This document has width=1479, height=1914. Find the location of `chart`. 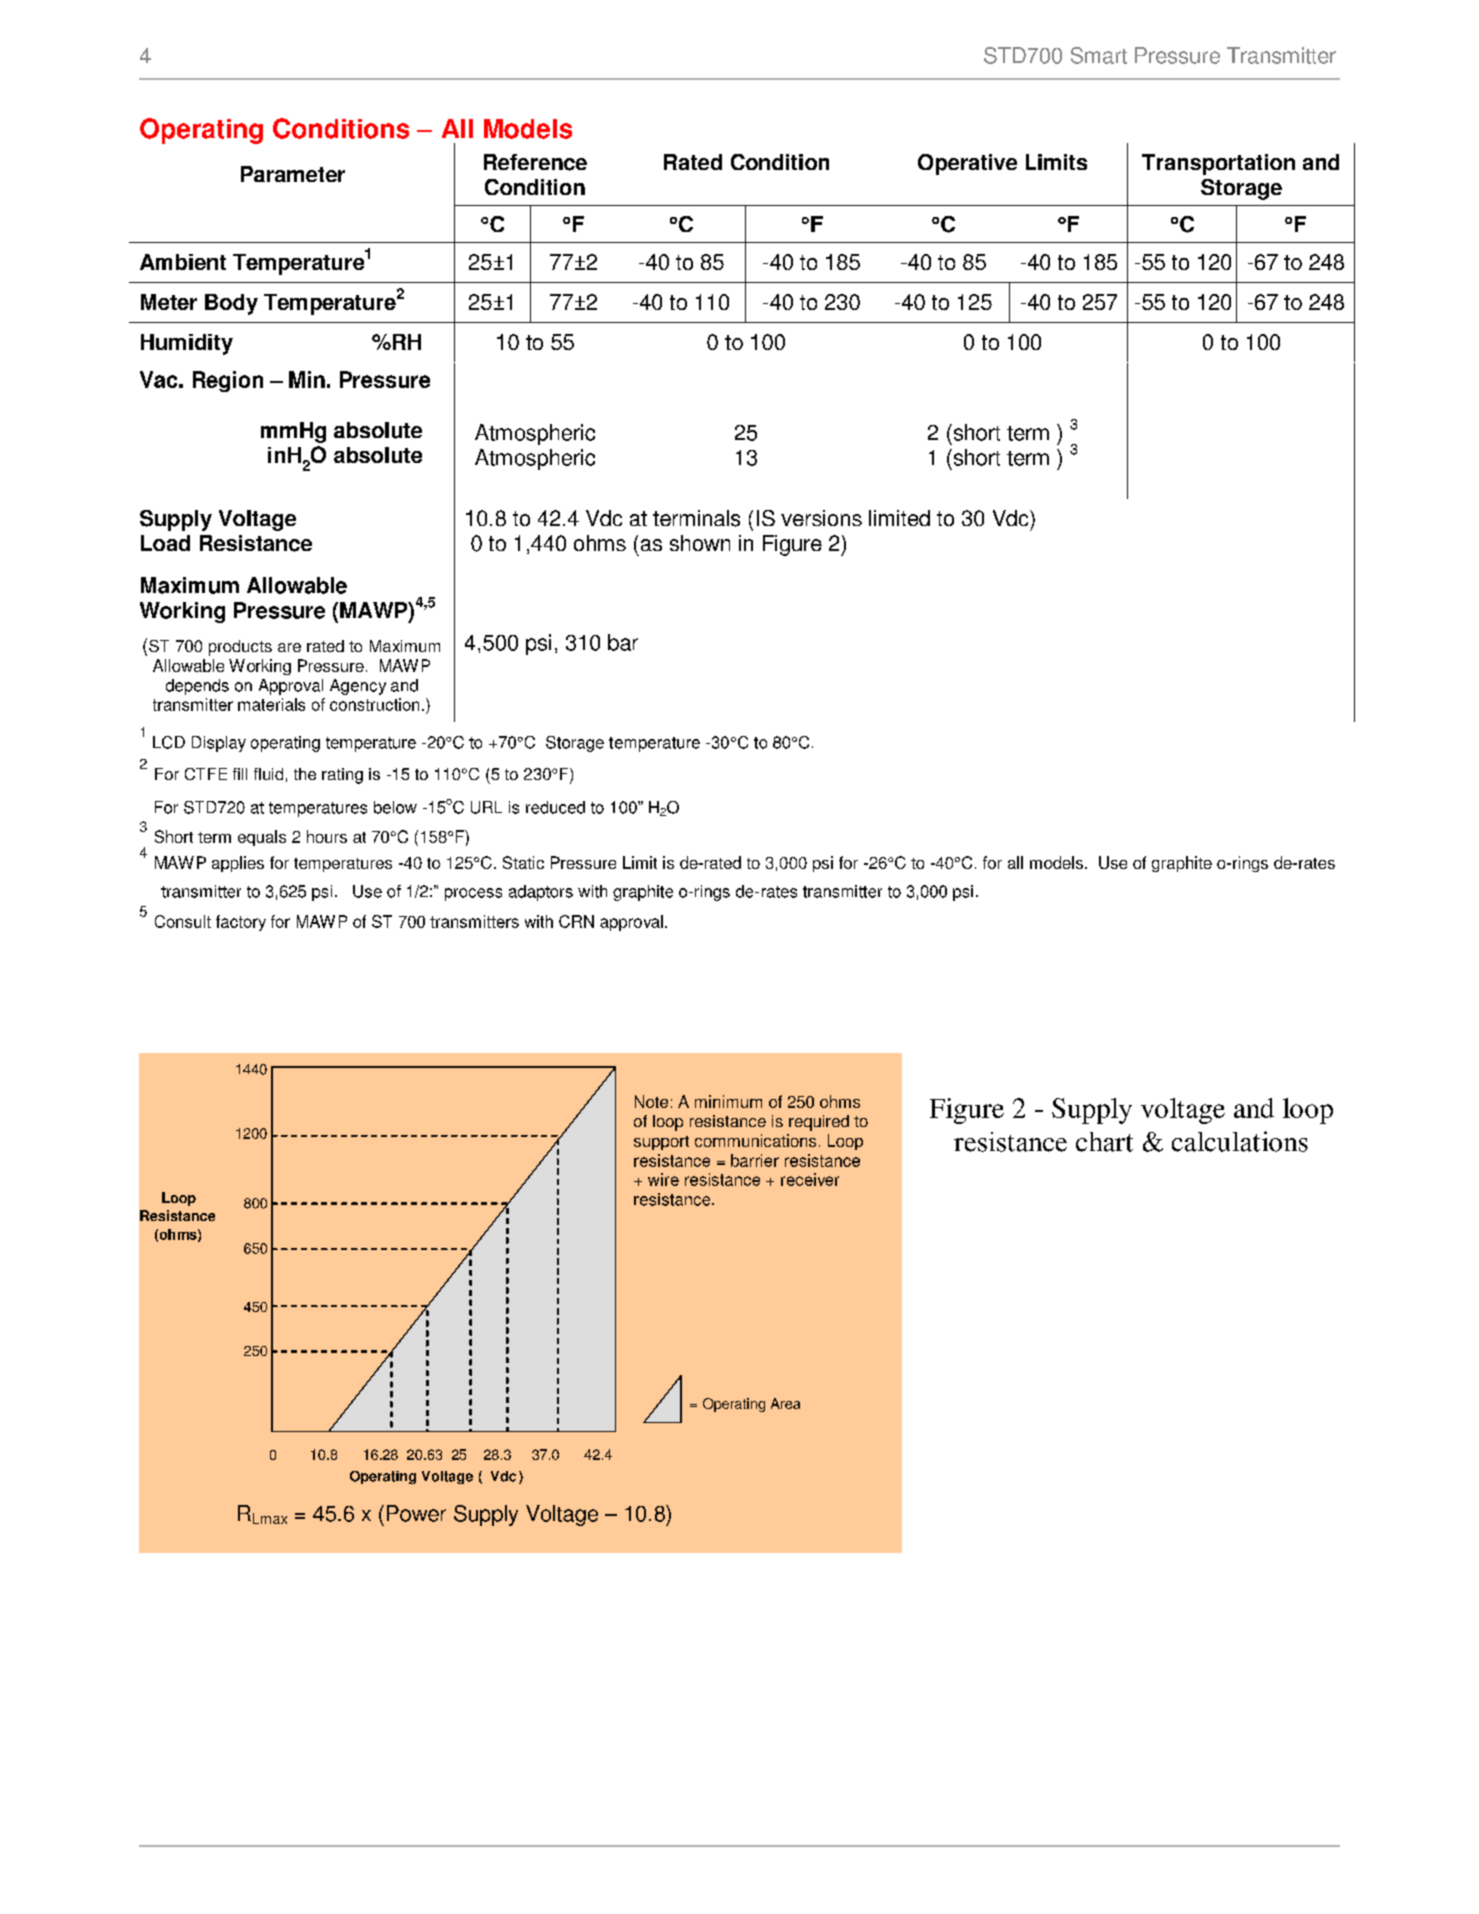

chart is located at coordinates (1104, 1142).
